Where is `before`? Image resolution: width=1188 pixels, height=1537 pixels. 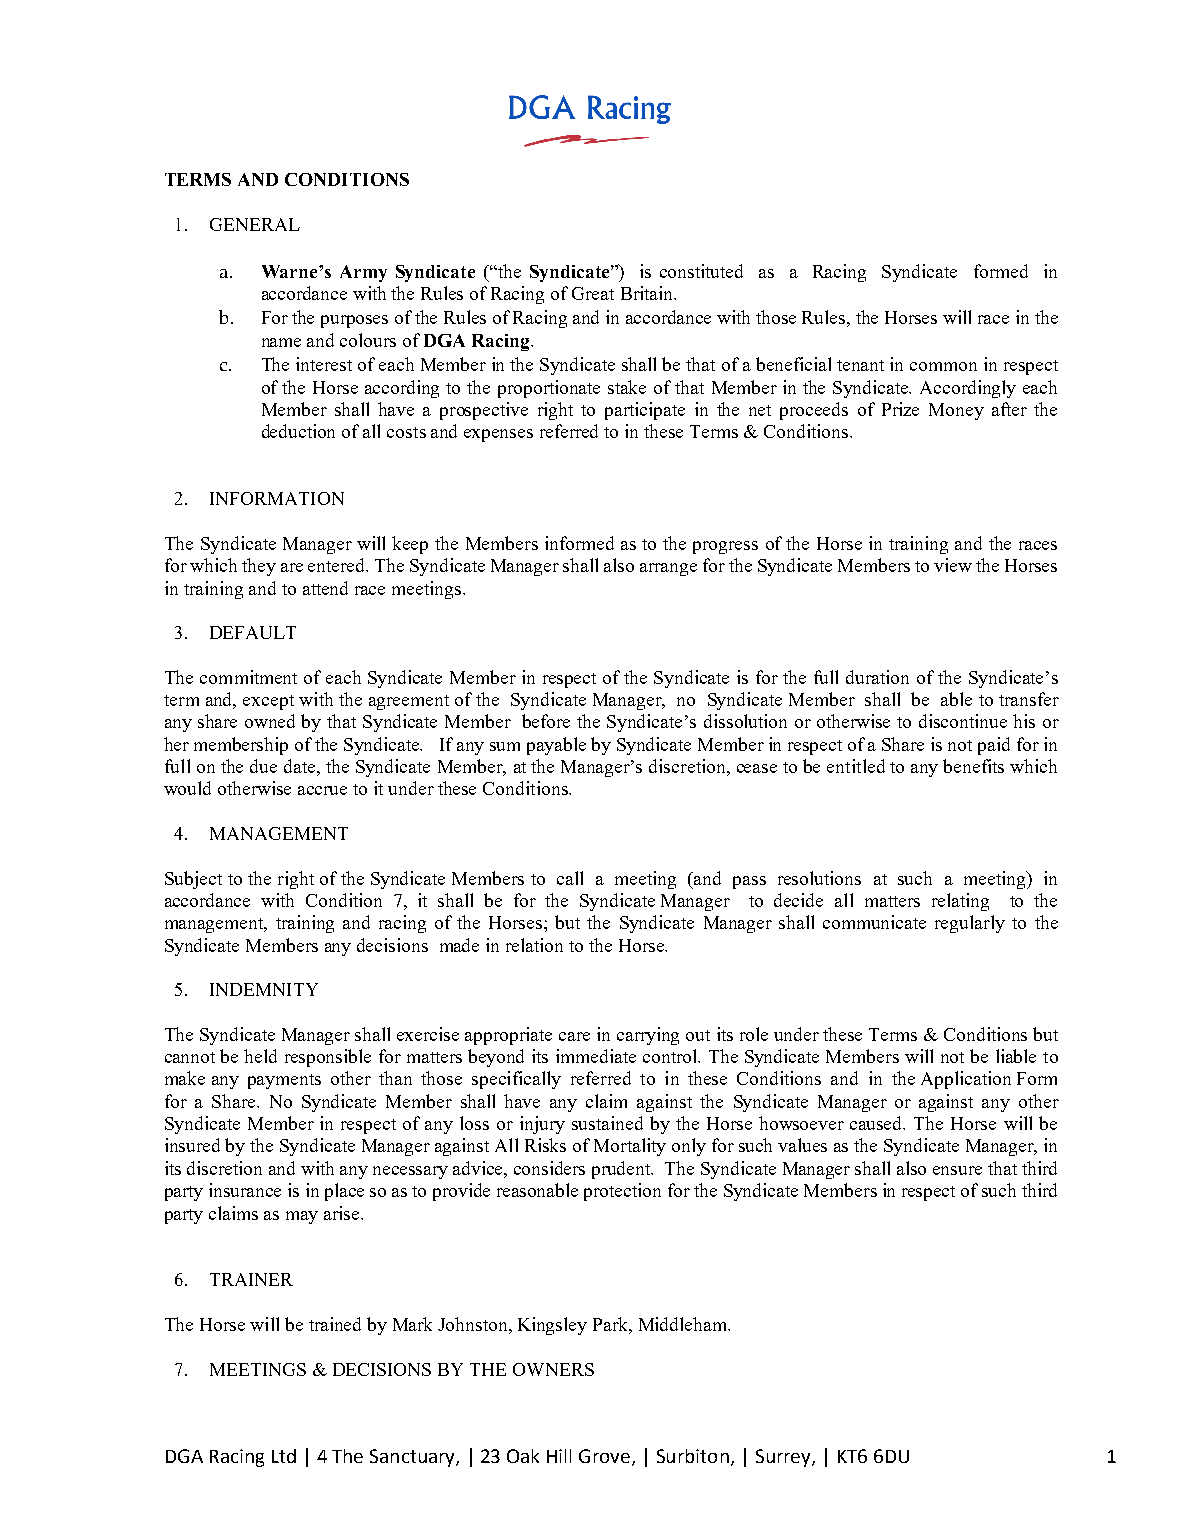 before is located at coordinates (546, 721).
